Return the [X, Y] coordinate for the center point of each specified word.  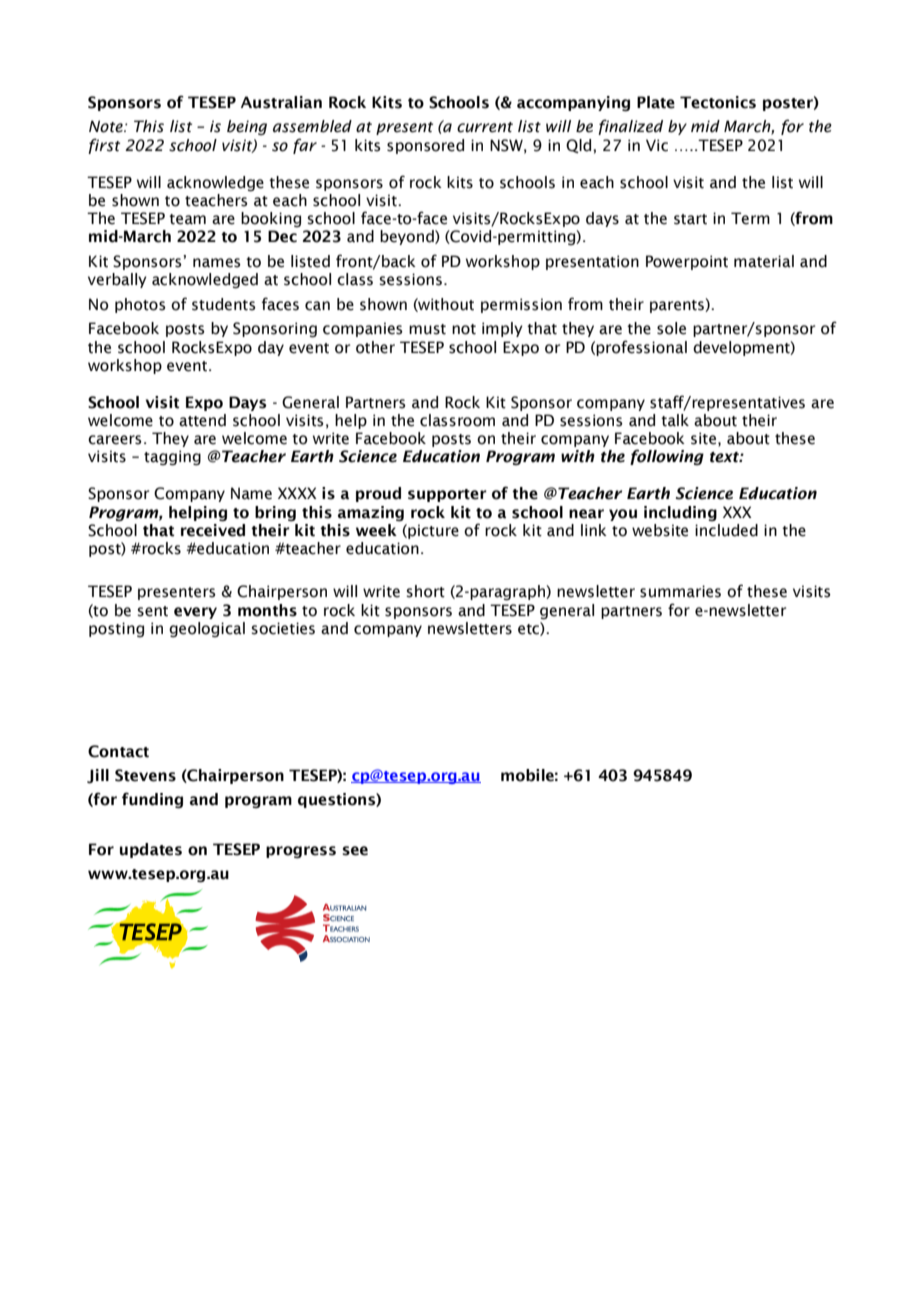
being [247, 127]
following [667, 457]
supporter [447, 495]
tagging [172, 458]
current [485, 127]
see [355, 851]
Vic [657, 145]
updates [151, 850]
